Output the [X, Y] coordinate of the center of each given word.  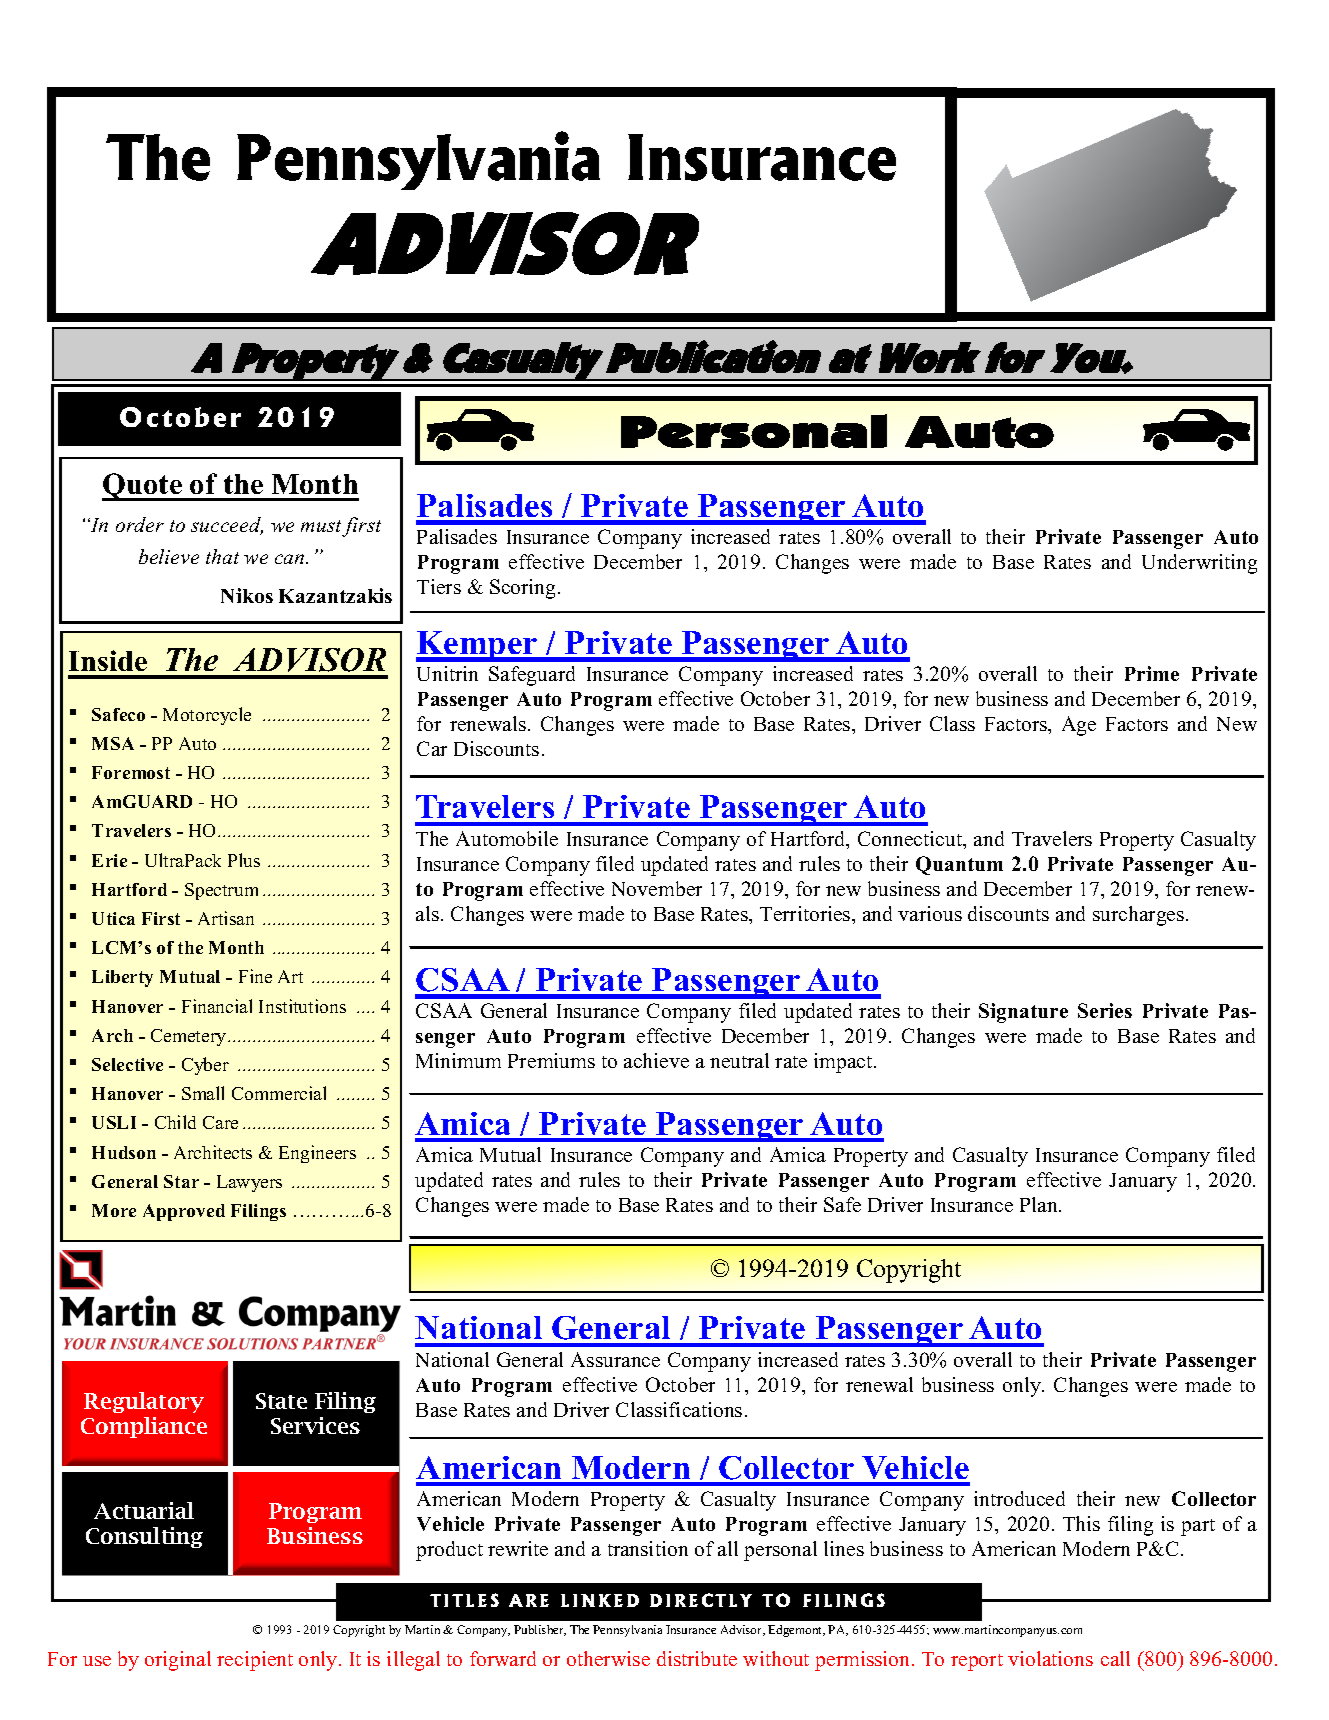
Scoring [524, 589]
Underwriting [1199, 564]
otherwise [608, 1658]
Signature [1023, 1013]
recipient [255, 1661]
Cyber [205, 1066]
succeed [227, 526]
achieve [656, 1060]
